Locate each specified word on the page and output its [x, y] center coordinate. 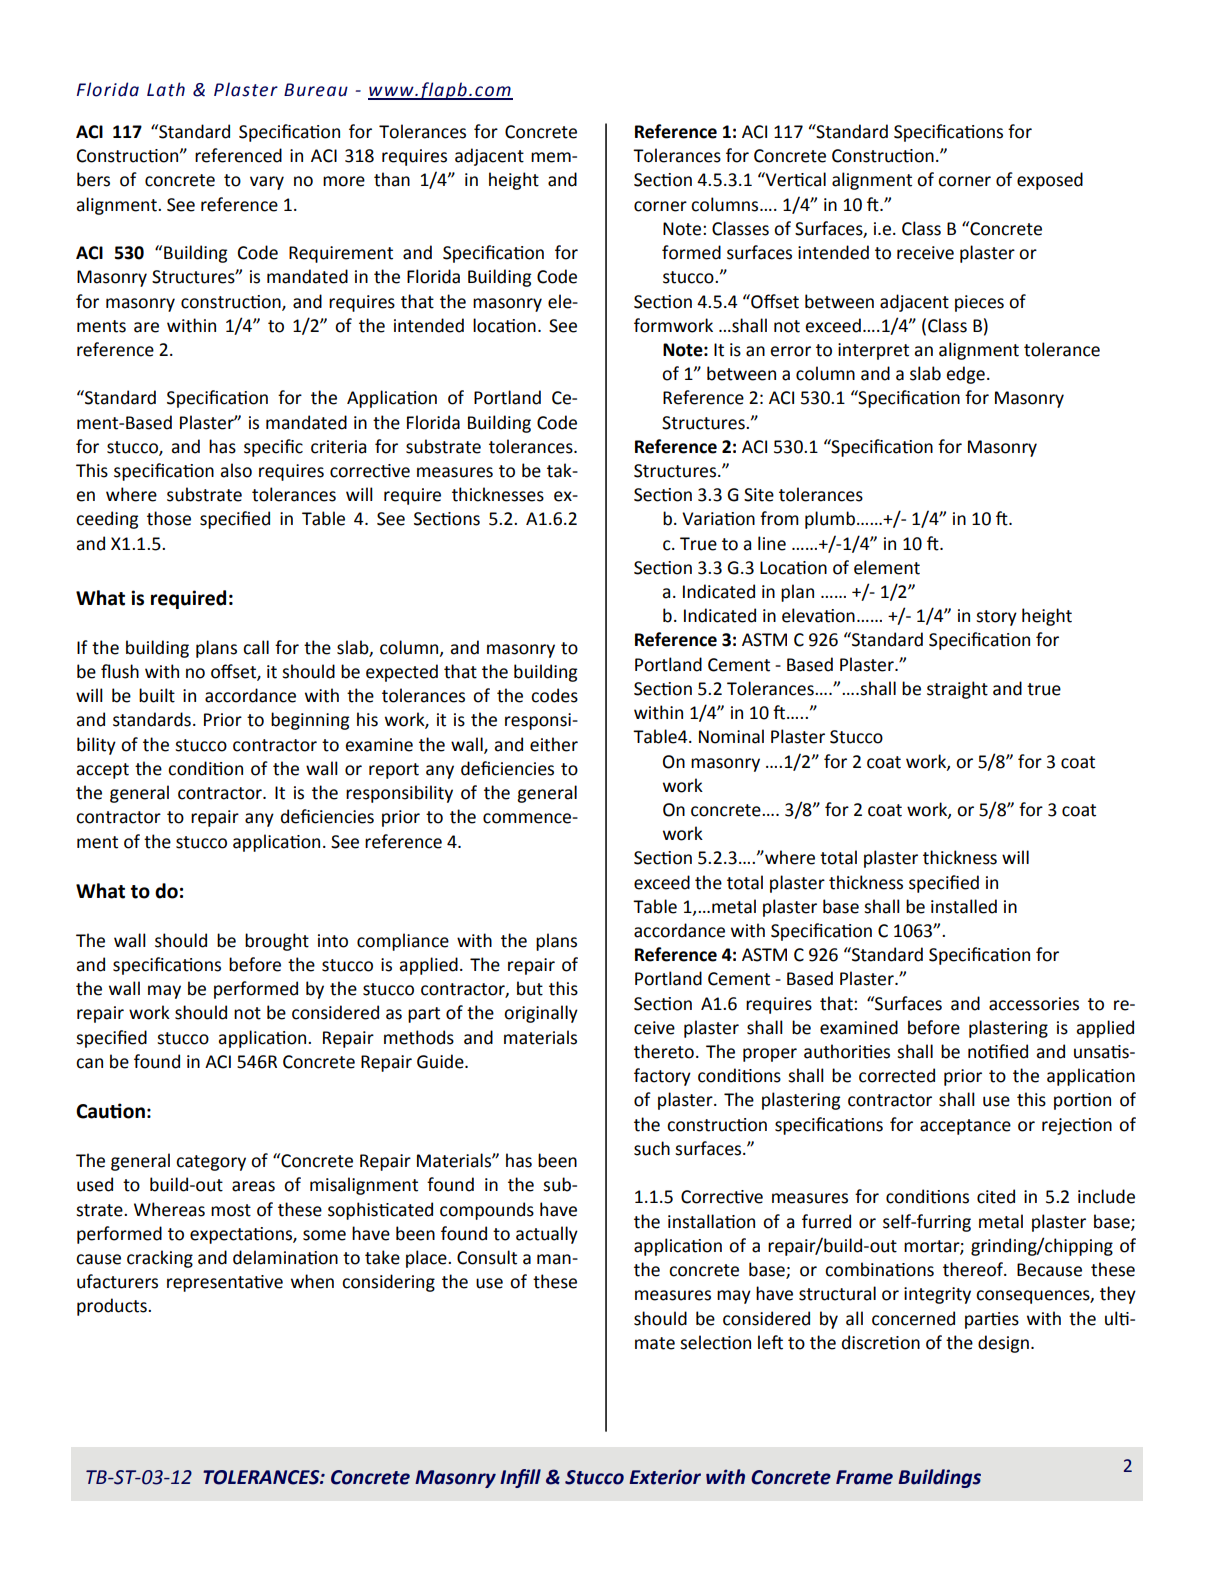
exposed [1050, 181]
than [392, 179]
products [113, 1307]
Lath [166, 89]
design [1003, 1344]
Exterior [665, 1477]
